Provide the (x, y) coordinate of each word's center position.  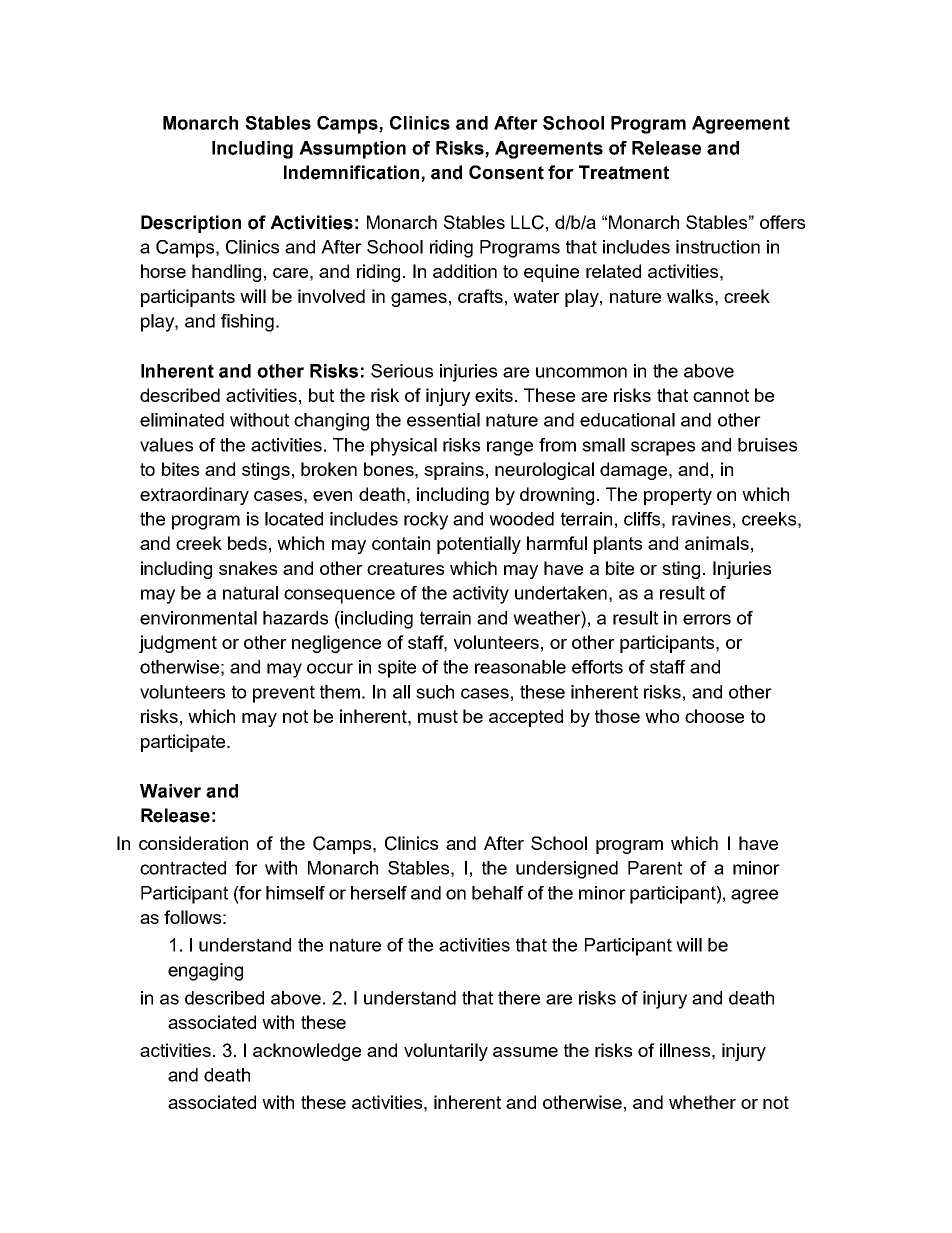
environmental (198, 618)
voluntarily (446, 1052)
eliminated (182, 420)
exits (494, 395)
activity (481, 595)
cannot (721, 395)
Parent (655, 868)
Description (191, 224)
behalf (498, 893)
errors (707, 619)
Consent (506, 172)
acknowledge (307, 1052)
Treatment (624, 172)
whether (702, 1102)
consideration (193, 843)
